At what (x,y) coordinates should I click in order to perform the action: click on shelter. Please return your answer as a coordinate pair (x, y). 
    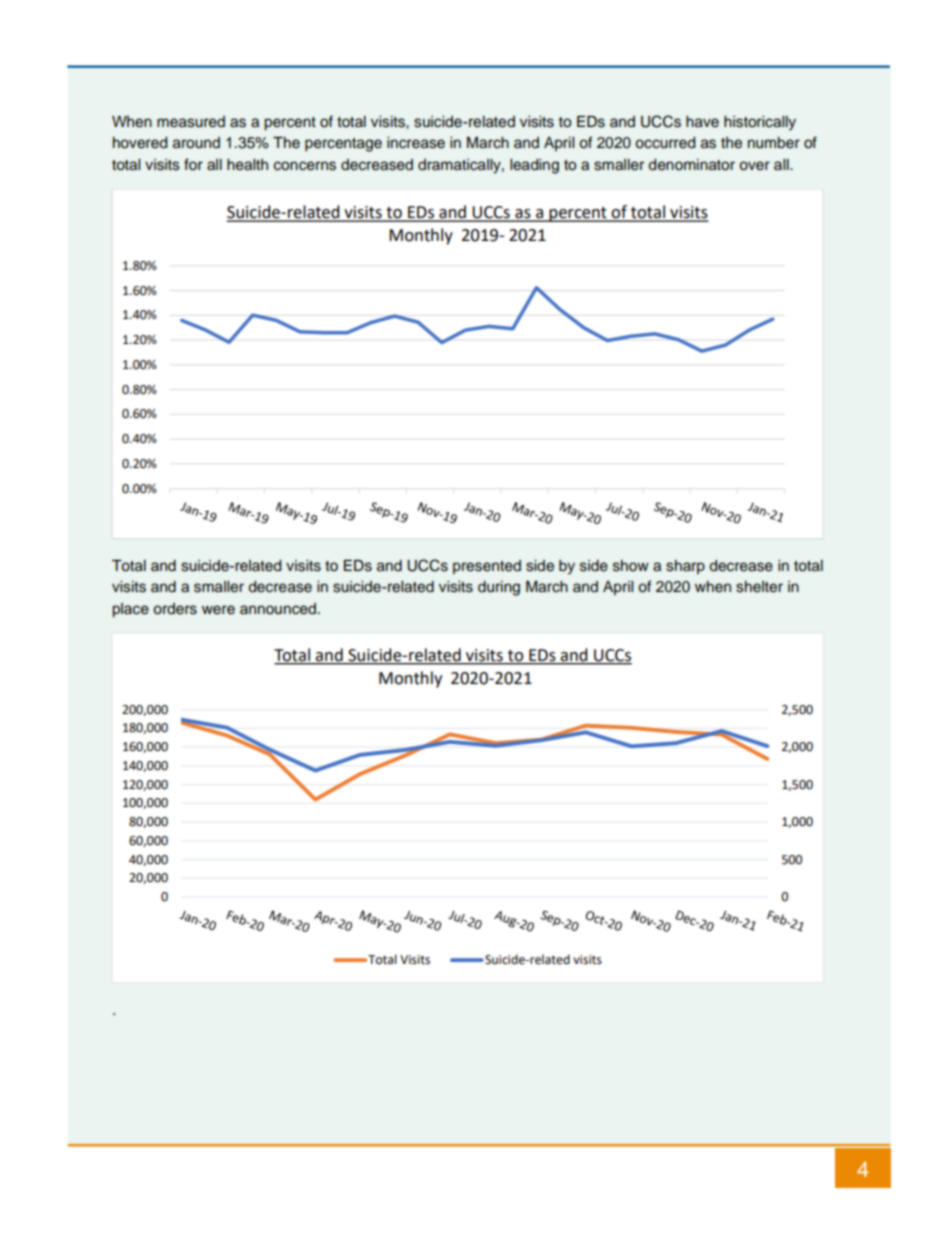
    Looking at the image, I should click on (759, 587).
